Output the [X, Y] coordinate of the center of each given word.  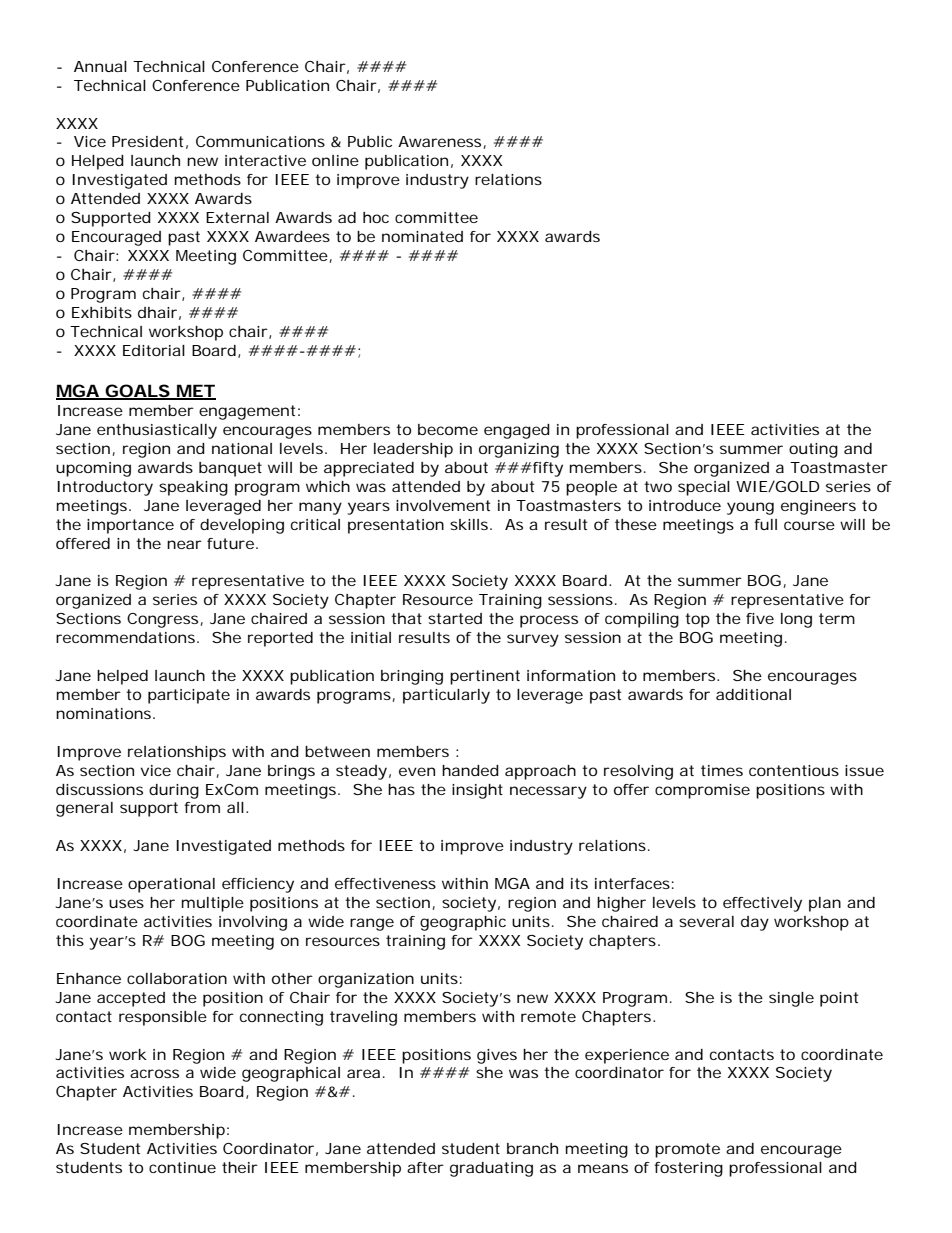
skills [470, 524]
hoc [376, 217]
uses [126, 903]
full [765, 524]
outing [813, 450]
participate [189, 696]
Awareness [441, 142]
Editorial [154, 350]
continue [182, 1167]
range [372, 924]
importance [130, 526]
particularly [446, 696]
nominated [422, 236]
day [755, 923]
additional [753, 694]
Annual [100, 66]
